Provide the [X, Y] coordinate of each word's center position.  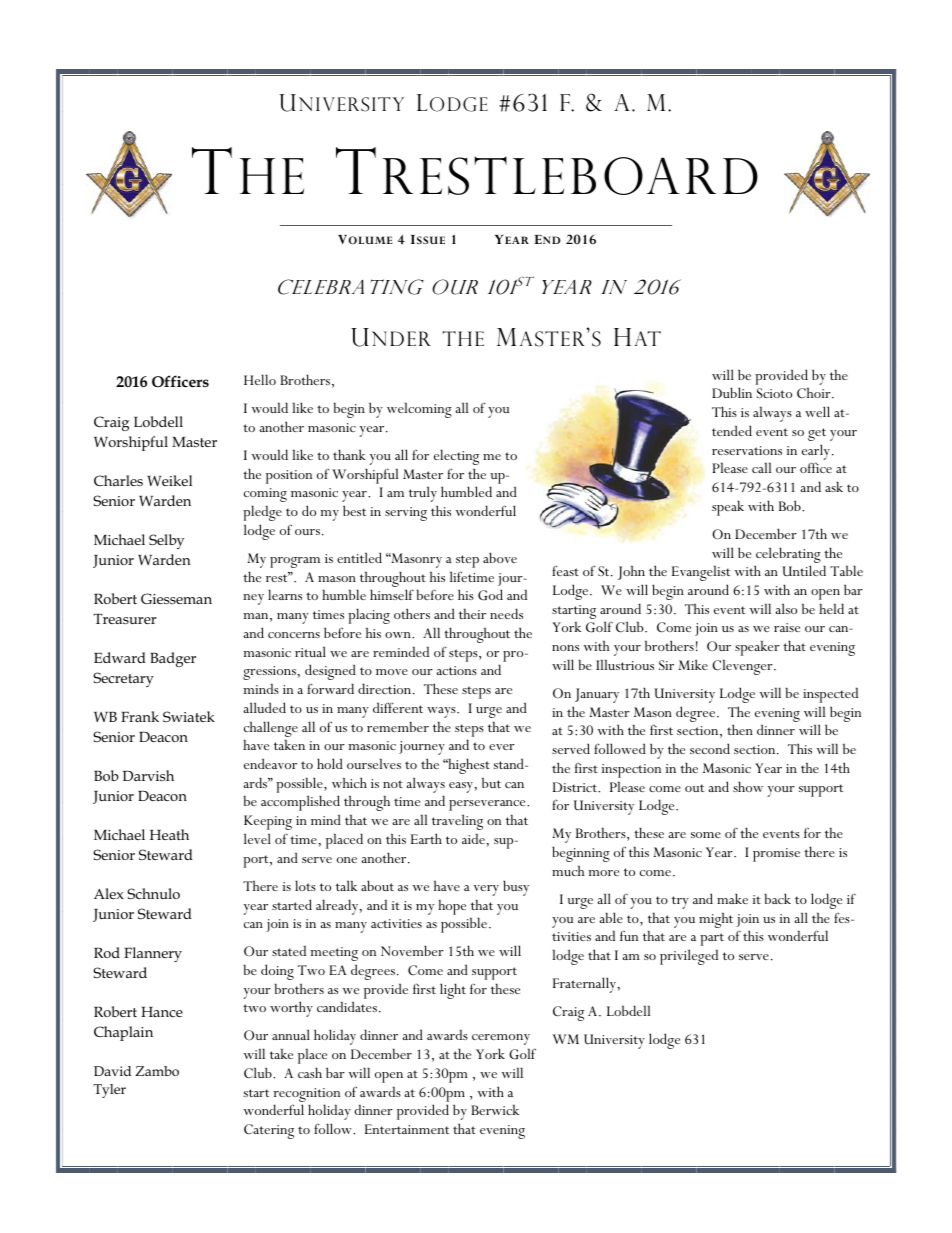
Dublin [732, 392]
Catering [269, 1131]
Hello [260, 379]
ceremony [501, 1039]
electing [456, 457]
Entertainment [407, 1129]
